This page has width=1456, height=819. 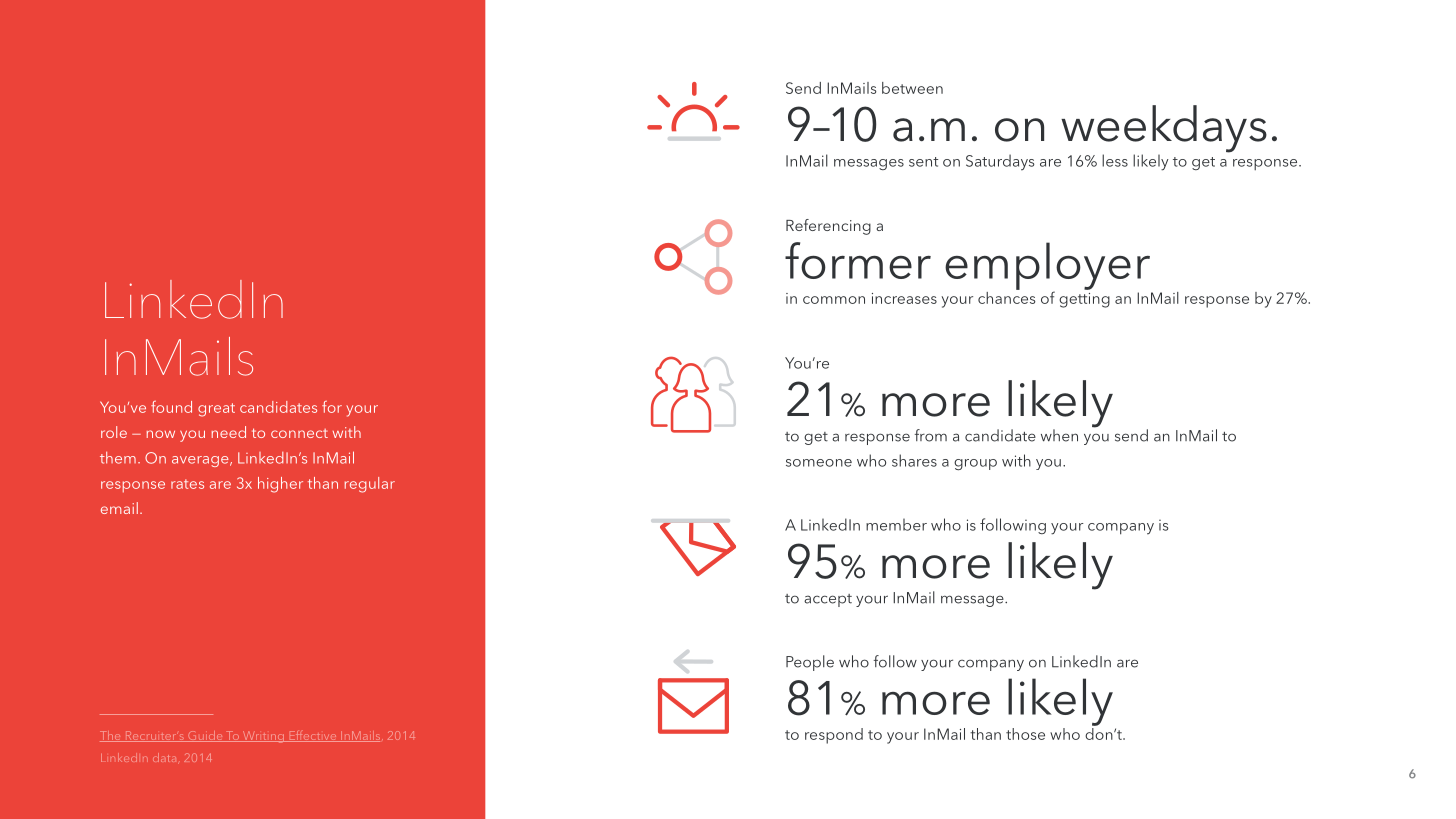 I want to click on sent, so click(x=923, y=162).
